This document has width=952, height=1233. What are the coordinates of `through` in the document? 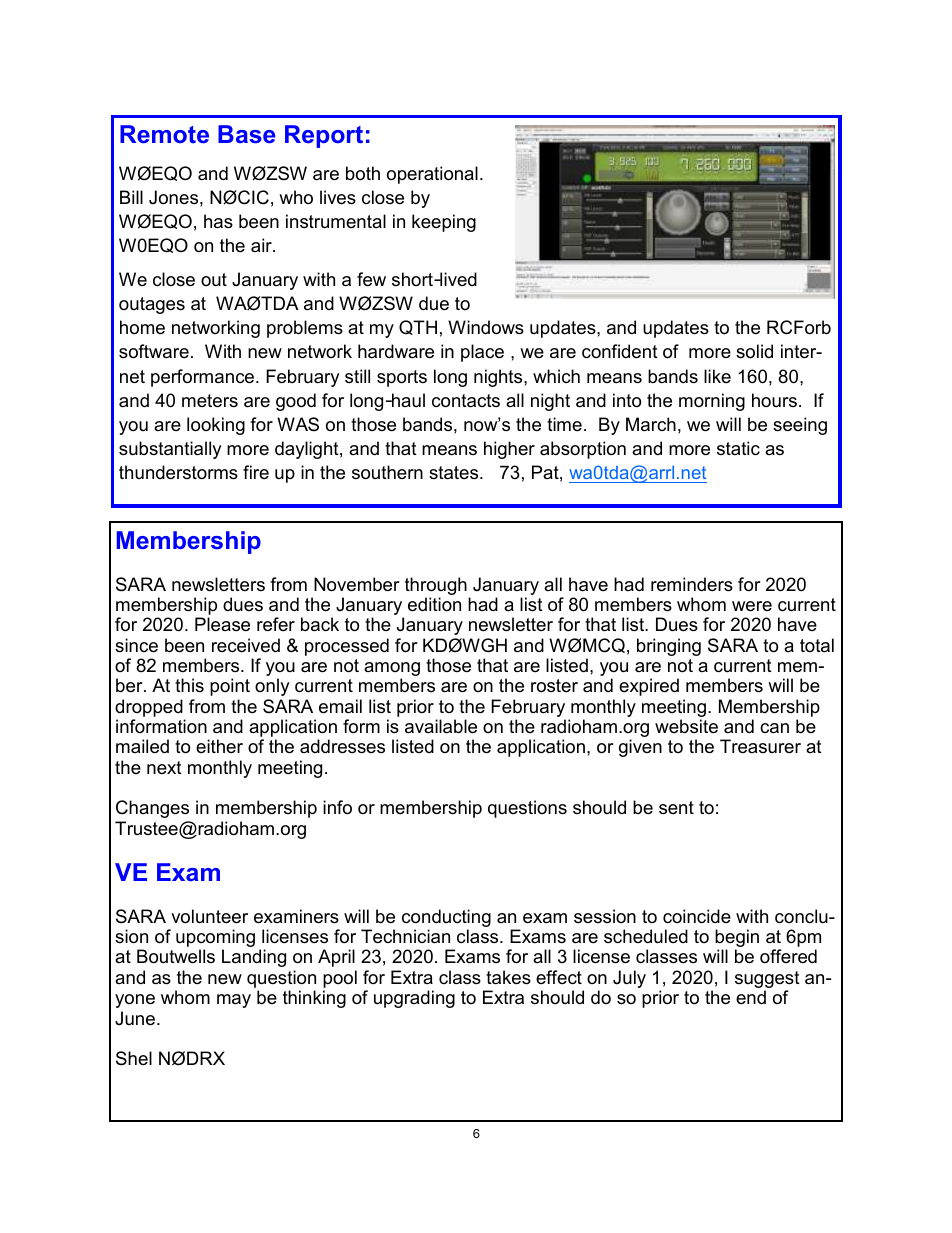 It's located at (436, 587).
